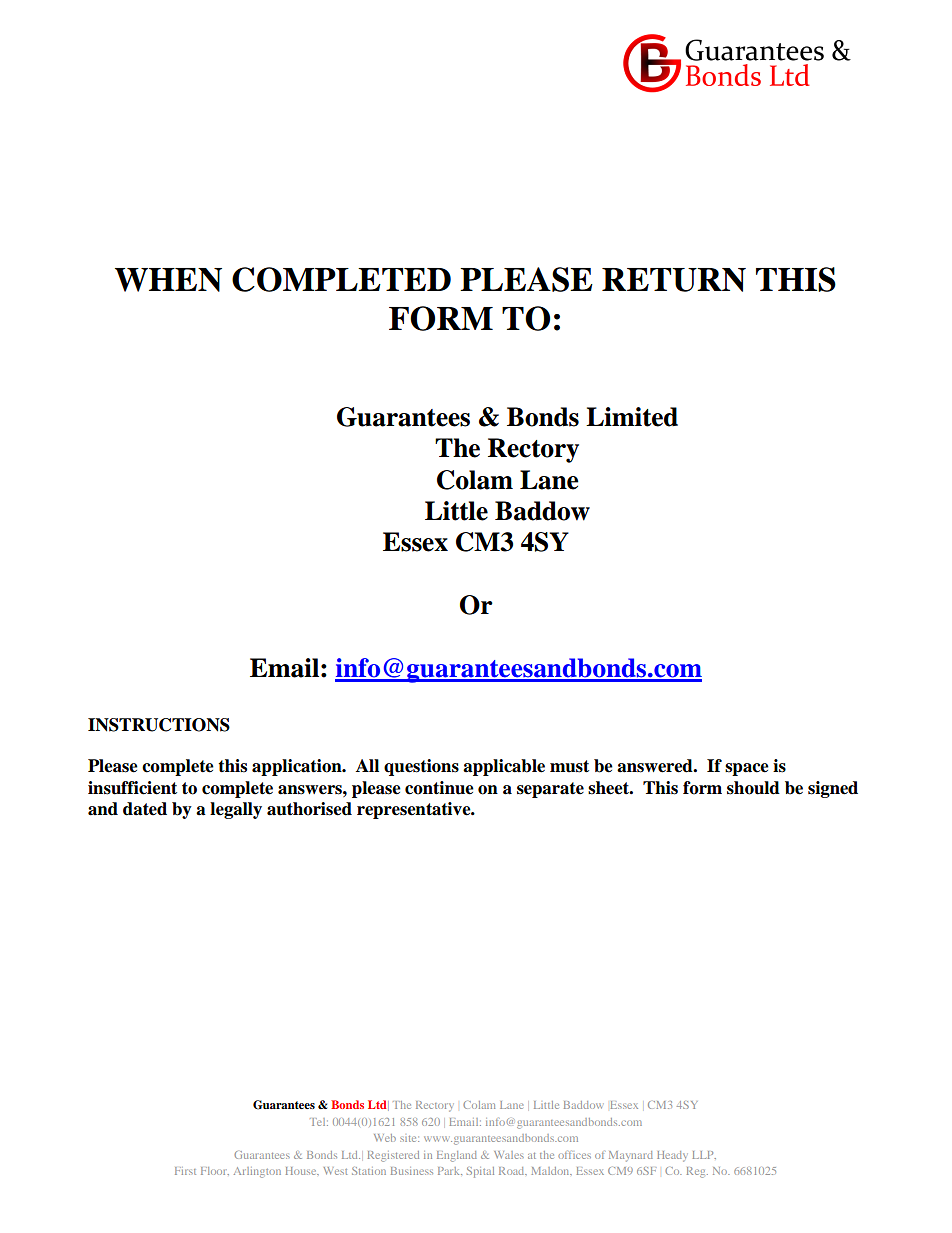 The width and height of the page is (952, 1233). I want to click on questions, so click(421, 767).
